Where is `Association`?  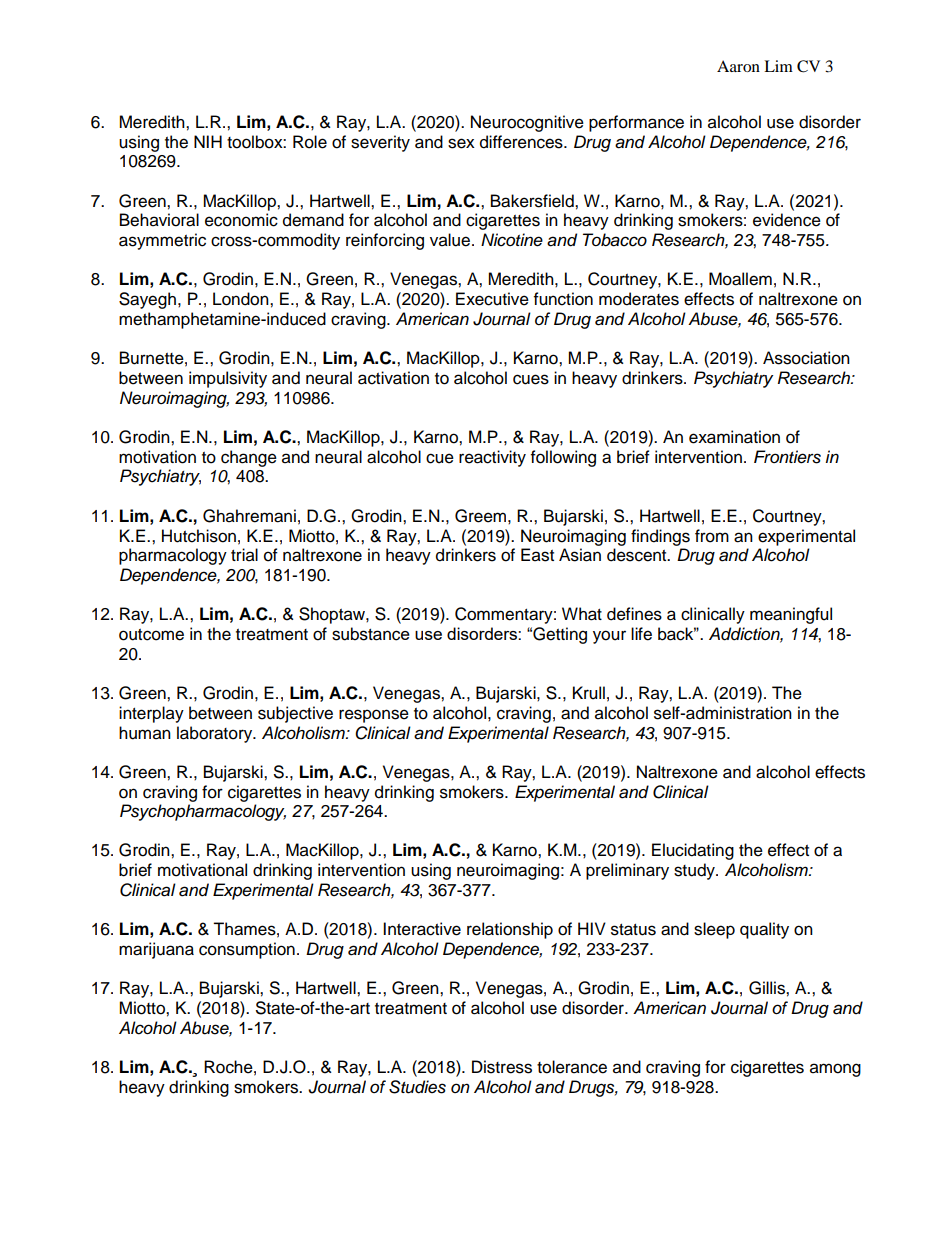 Association is located at coordinates (806, 358).
